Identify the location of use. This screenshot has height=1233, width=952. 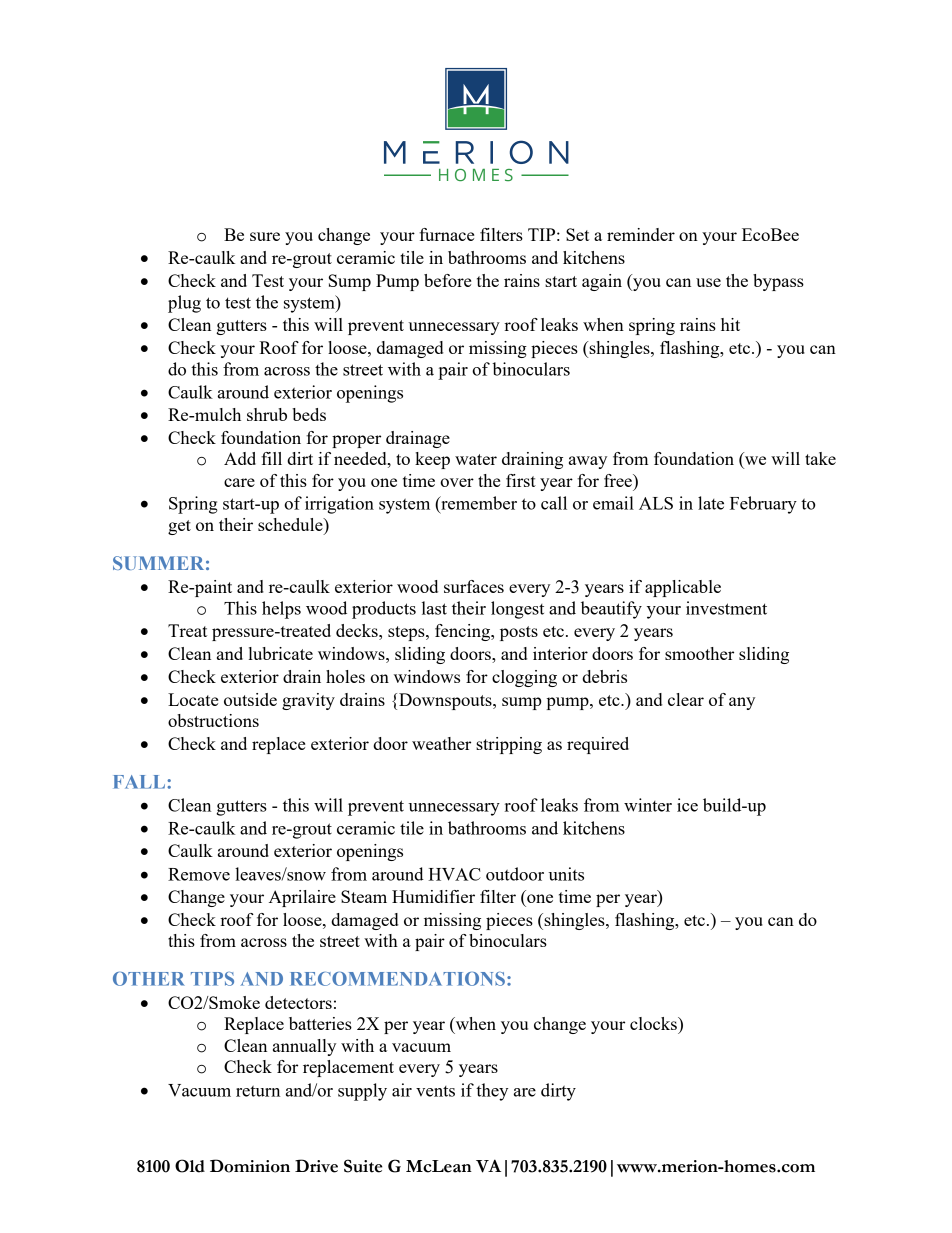
(708, 282).
